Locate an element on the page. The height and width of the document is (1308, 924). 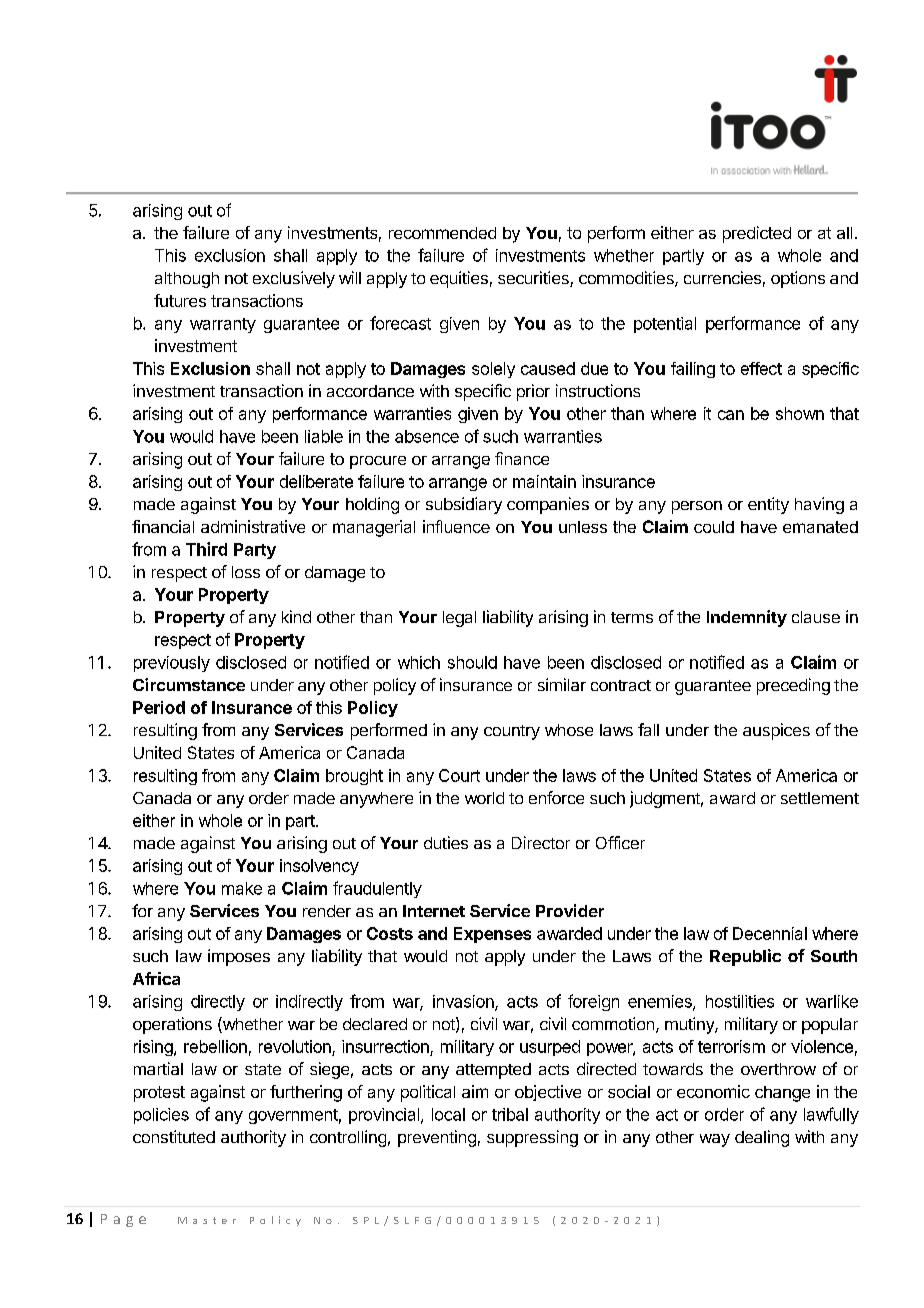
tribal is located at coordinates (510, 1114).
